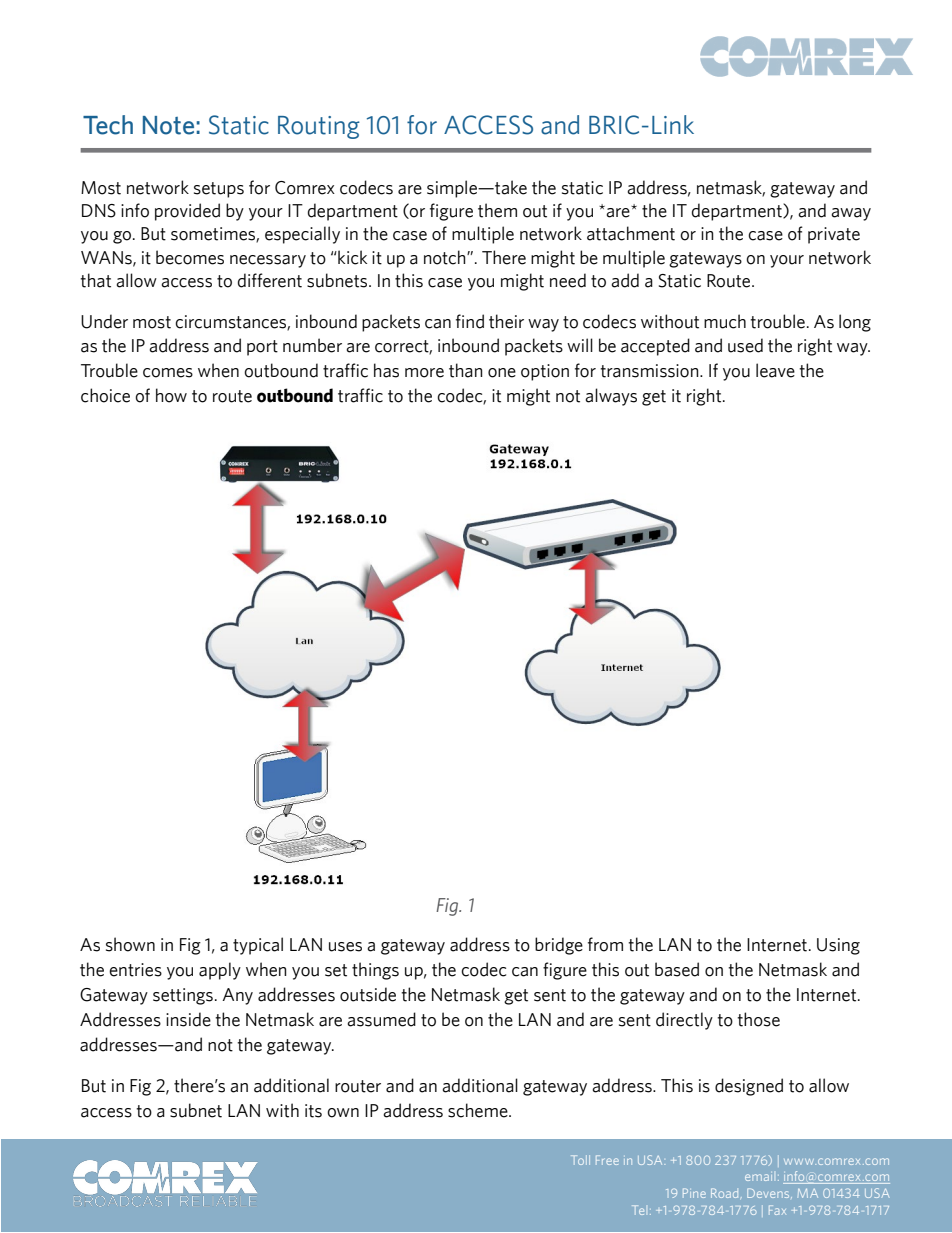 This image has width=952, height=1233. I want to click on its, so click(313, 1111).
